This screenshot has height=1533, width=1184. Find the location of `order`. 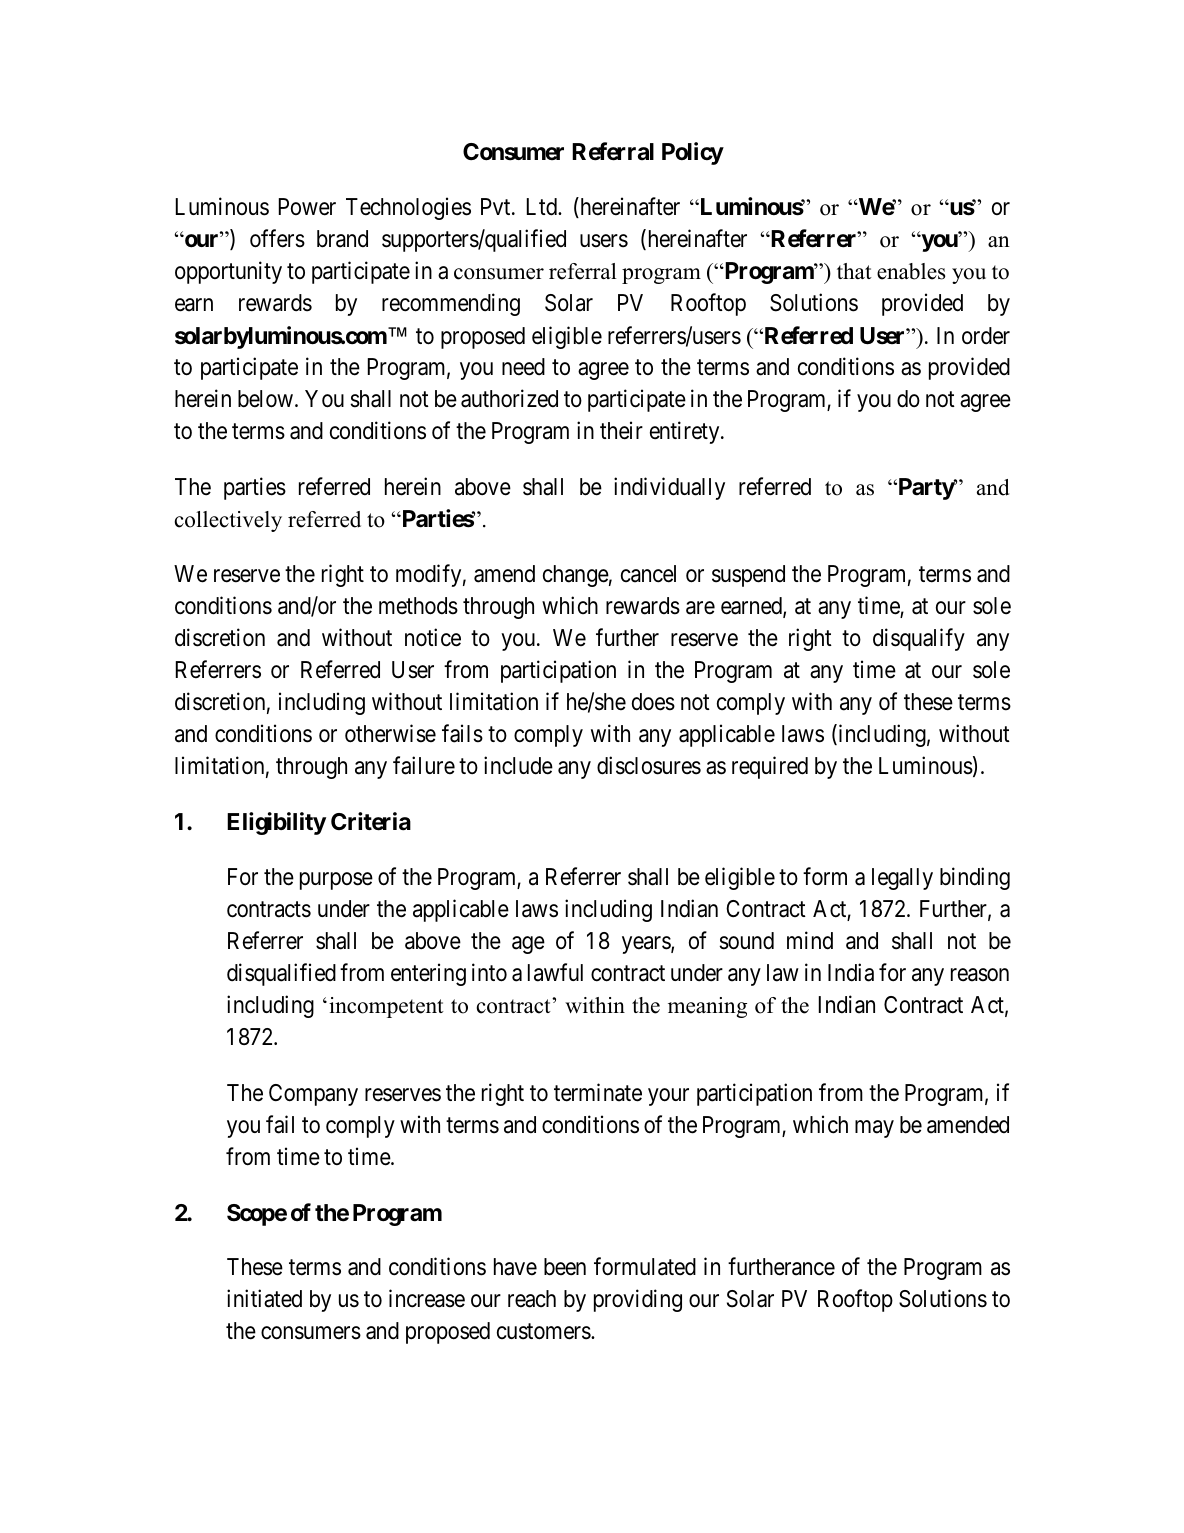

order is located at coordinates (986, 336).
